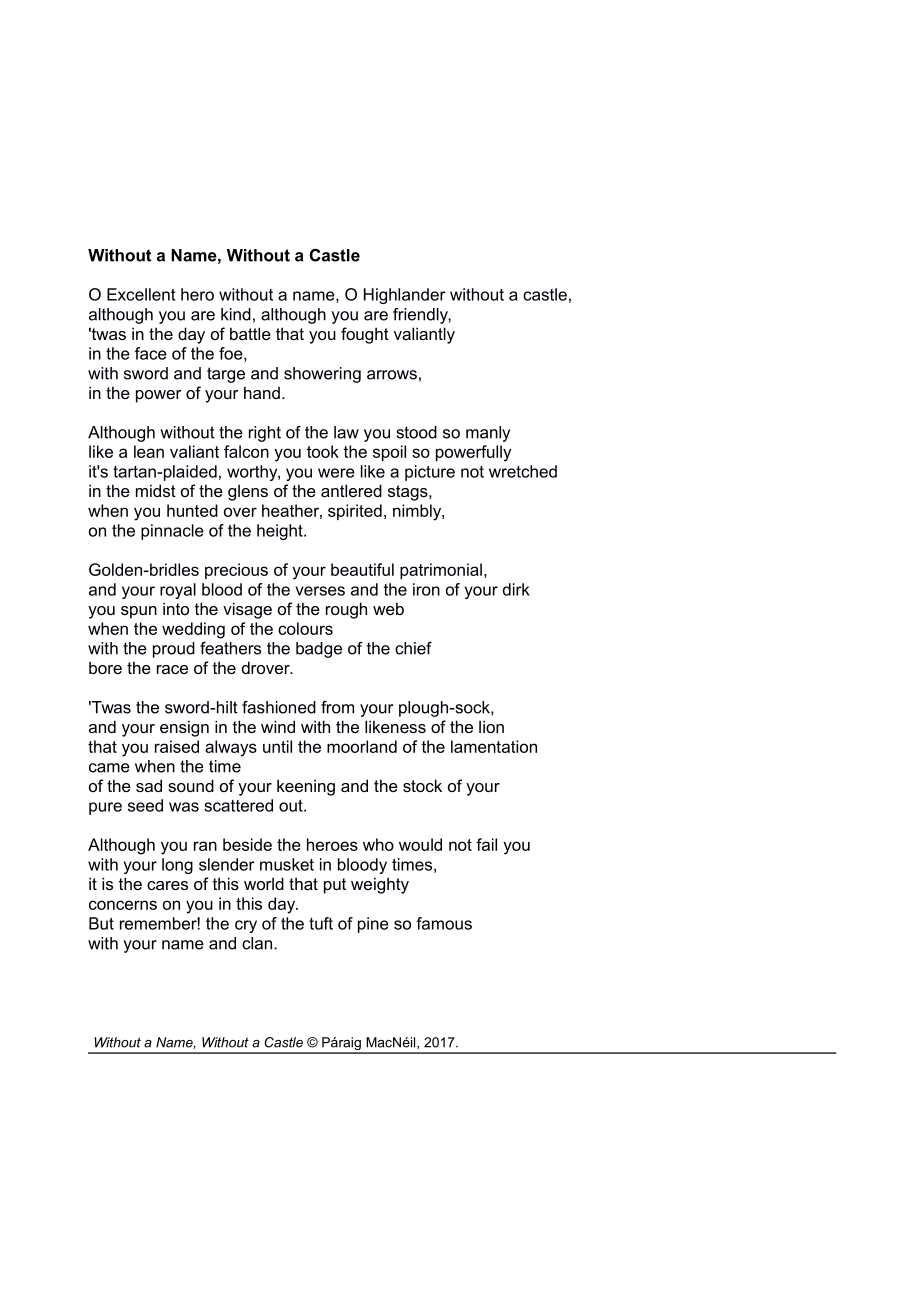  What do you see at coordinates (365, 335) in the screenshot?
I see `fought` at bounding box center [365, 335].
